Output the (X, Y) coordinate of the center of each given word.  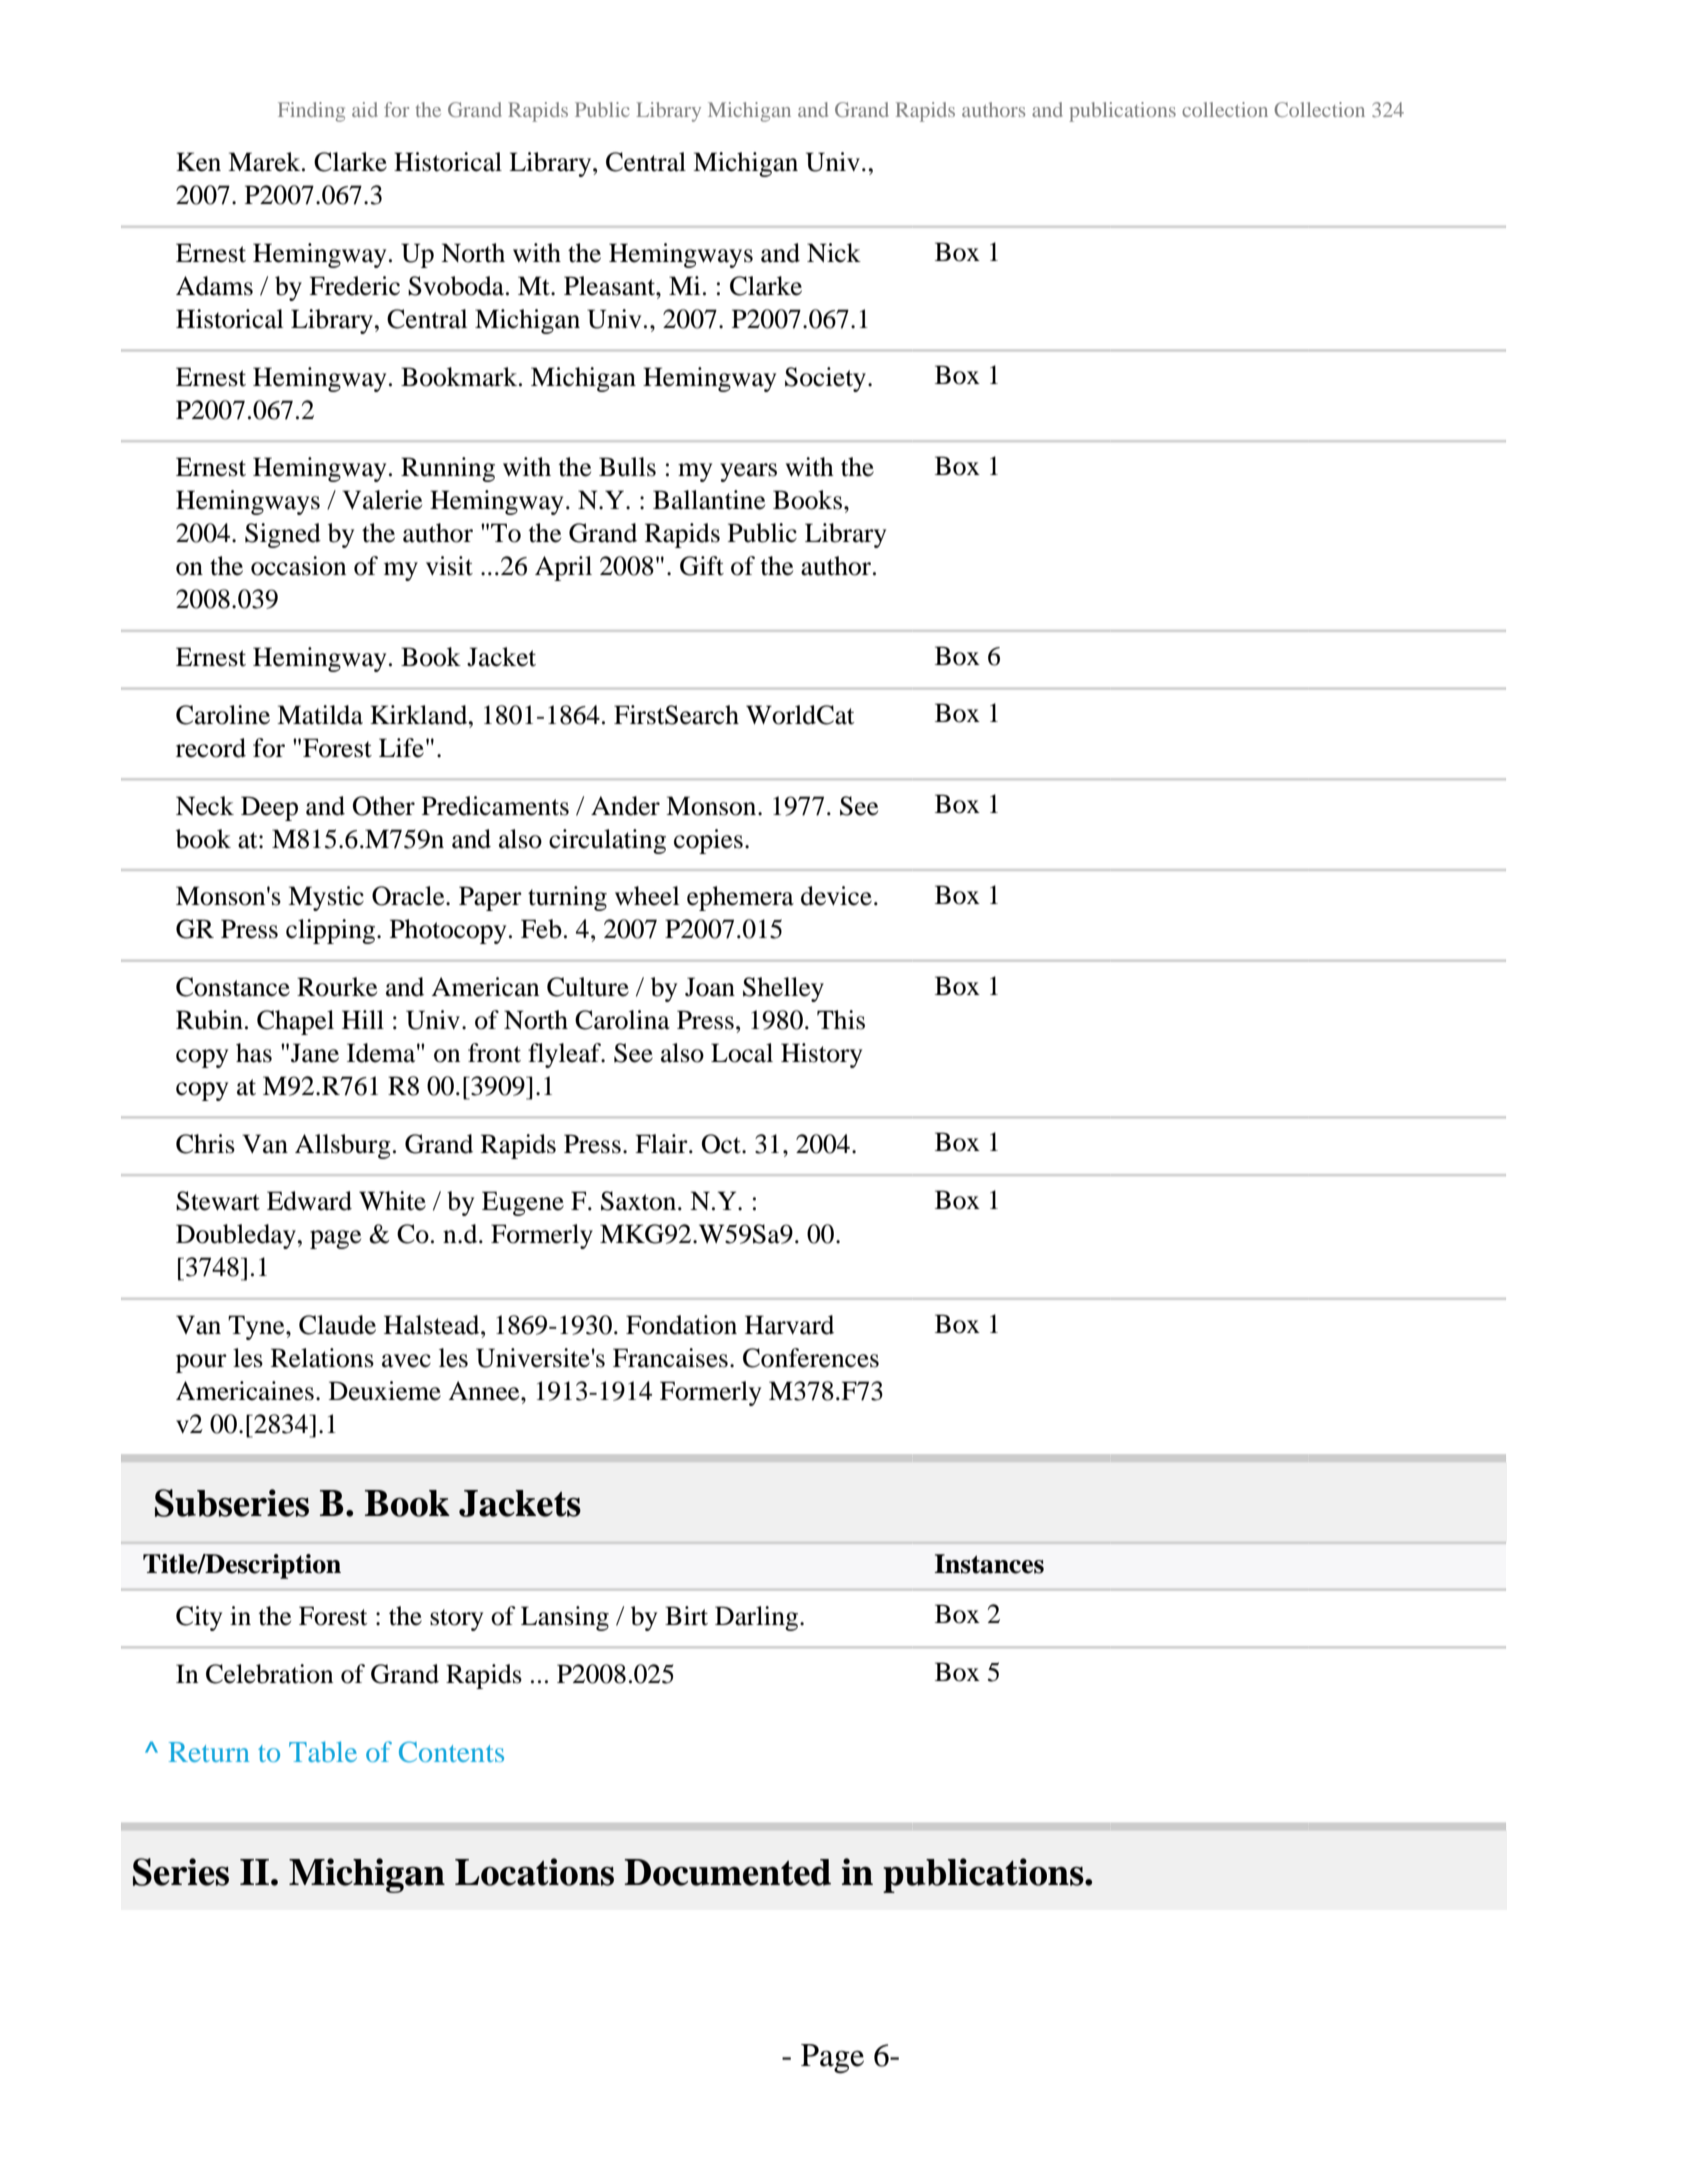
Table (323, 1751)
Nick (834, 253)
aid (364, 109)
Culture (588, 987)
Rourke (337, 987)
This (841, 1020)
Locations (534, 1872)
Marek (265, 162)
